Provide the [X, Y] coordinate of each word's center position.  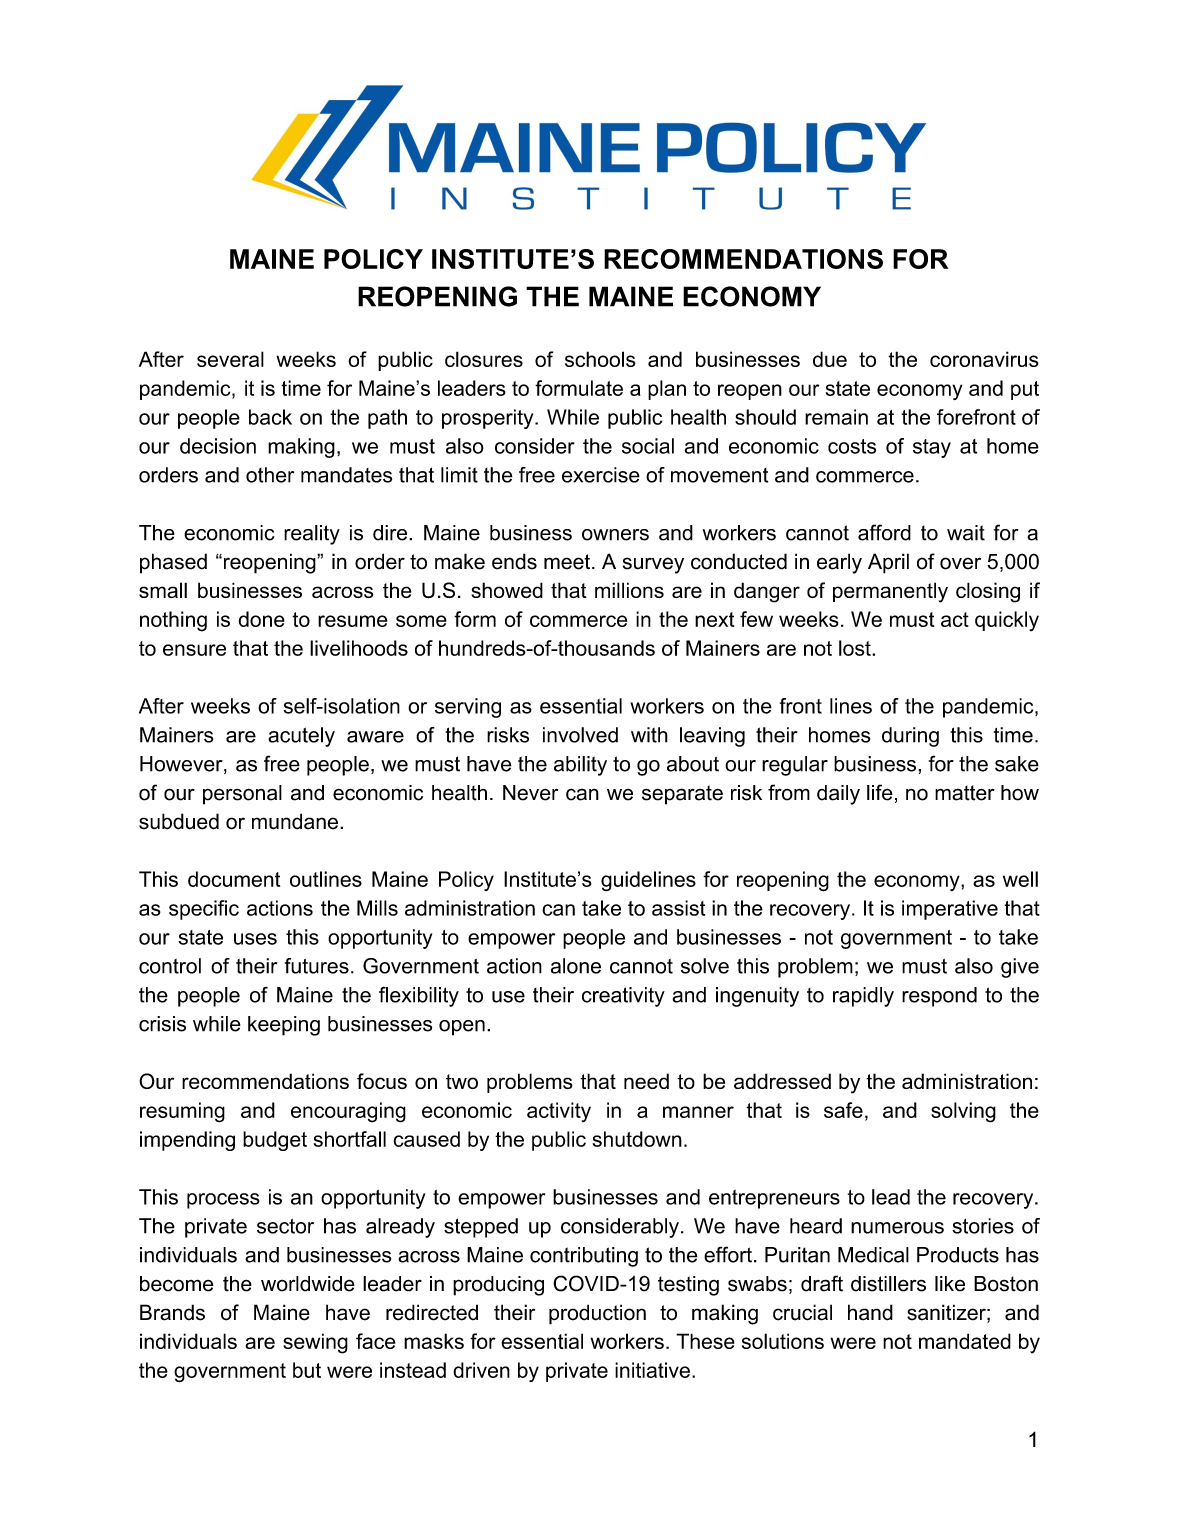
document [234, 879]
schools [600, 359]
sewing [315, 1343]
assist [678, 908]
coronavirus [984, 359]
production [597, 1314]
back [270, 417]
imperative [950, 910]
